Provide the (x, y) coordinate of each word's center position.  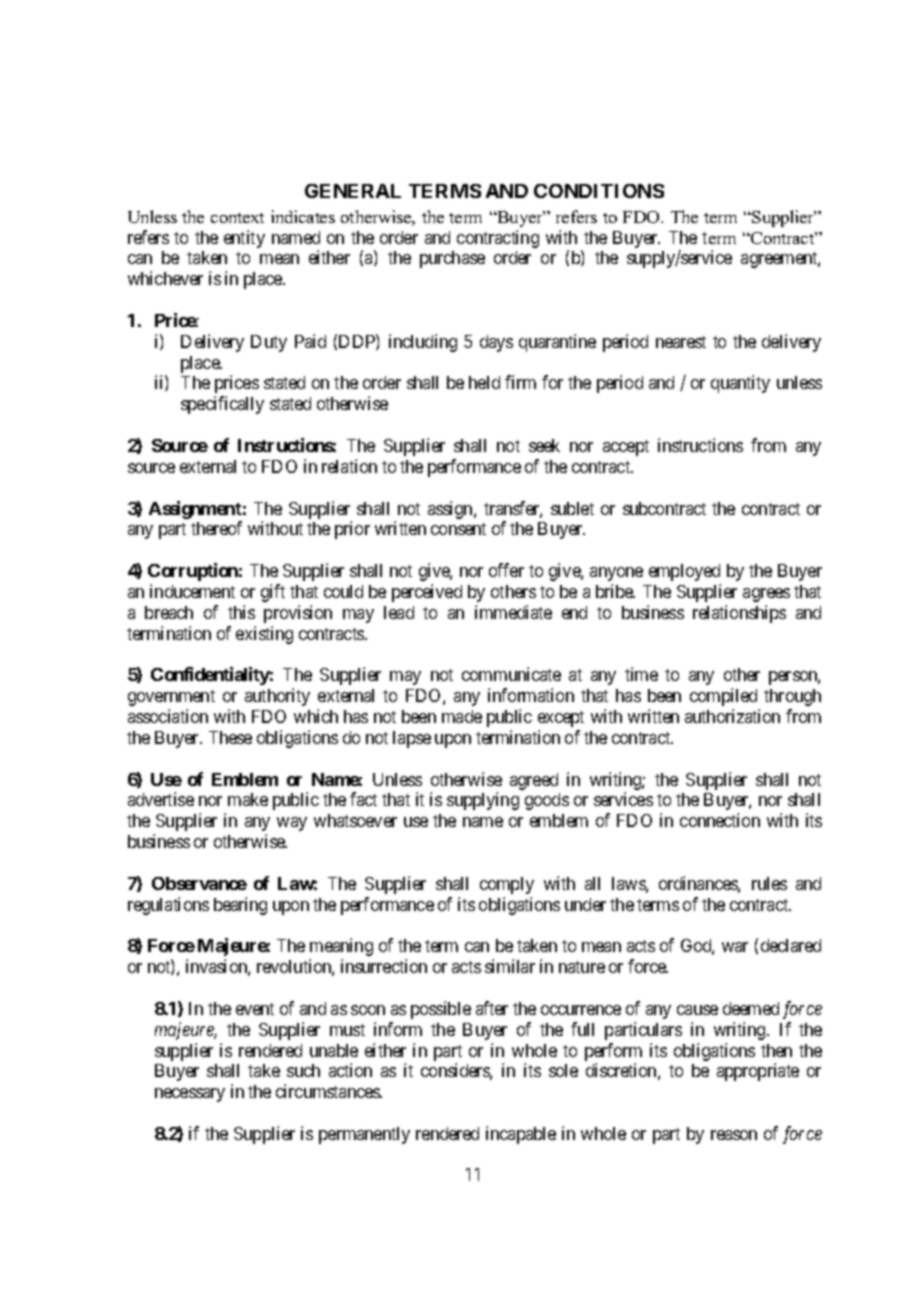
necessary (190, 1095)
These (230, 737)
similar (510, 966)
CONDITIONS (599, 191)
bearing (240, 906)
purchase (452, 259)
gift (273, 593)
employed (684, 572)
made (462, 716)
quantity (740, 384)
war (735, 947)
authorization (732, 716)
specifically (222, 405)
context (237, 218)
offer (506, 570)
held (484, 382)
